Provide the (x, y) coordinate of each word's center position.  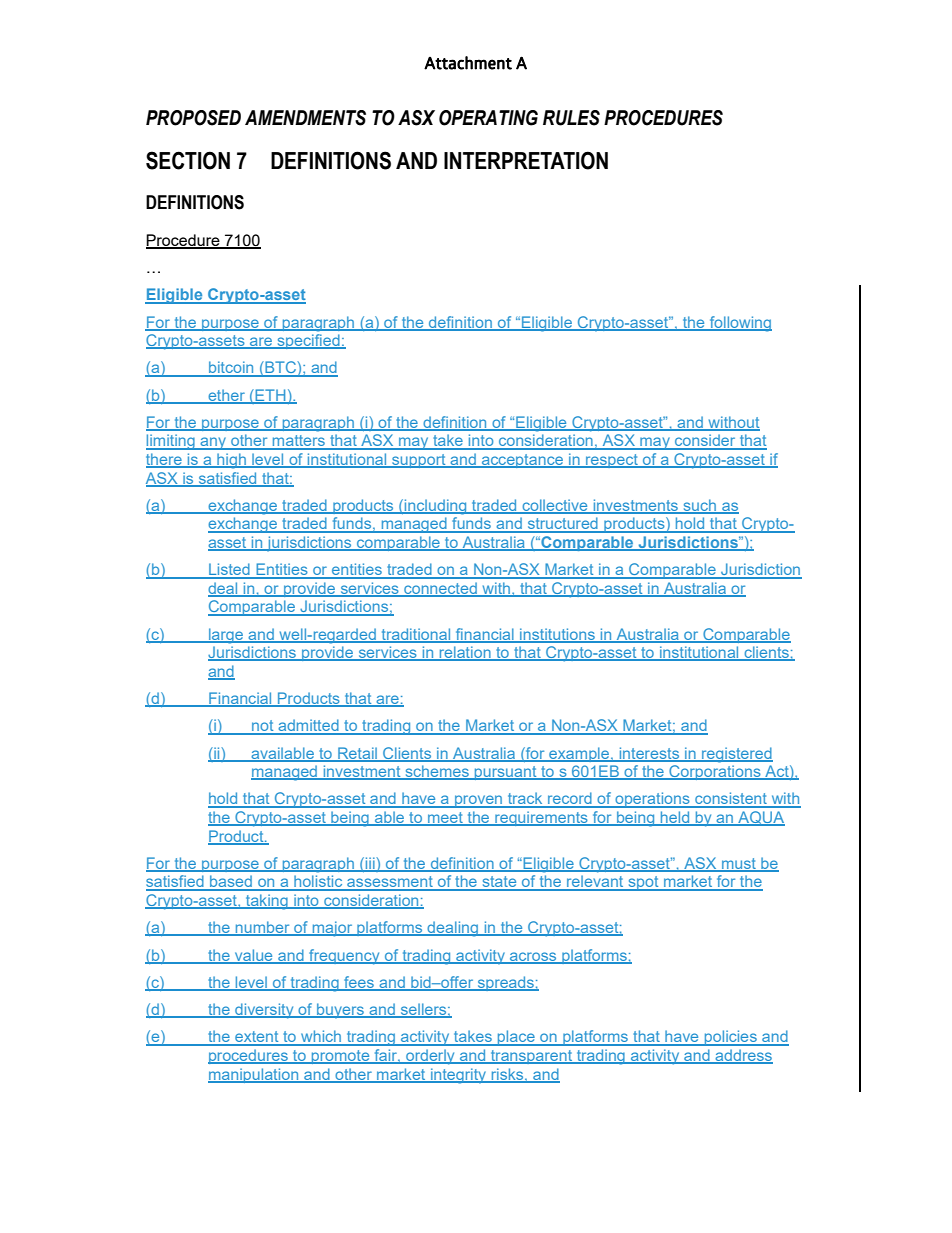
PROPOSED (193, 118)
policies (730, 1038)
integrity (459, 1076)
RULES (571, 118)
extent (257, 1038)
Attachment (468, 63)
